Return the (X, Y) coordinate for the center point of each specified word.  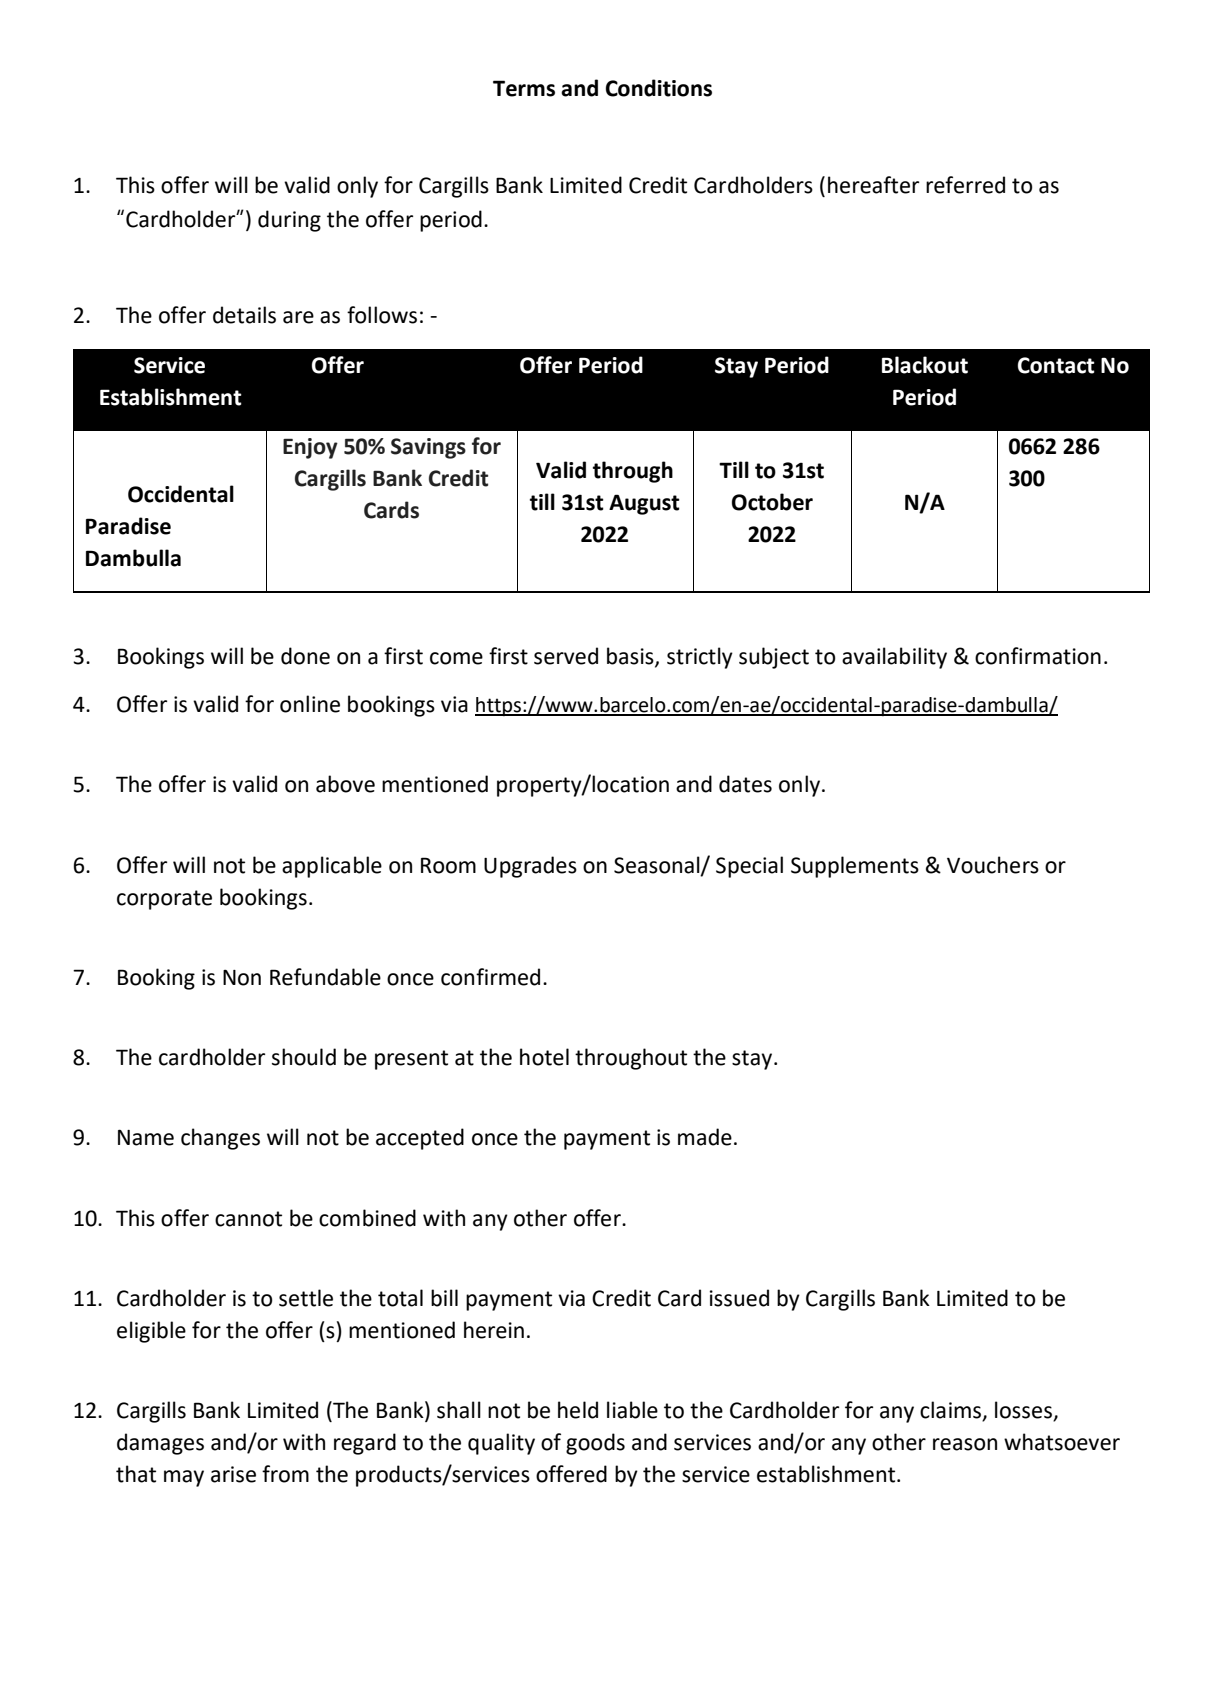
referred (965, 185)
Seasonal (658, 865)
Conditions (659, 88)
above (345, 784)
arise (233, 1474)
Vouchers (993, 865)
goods (595, 1444)
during (289, 221)
